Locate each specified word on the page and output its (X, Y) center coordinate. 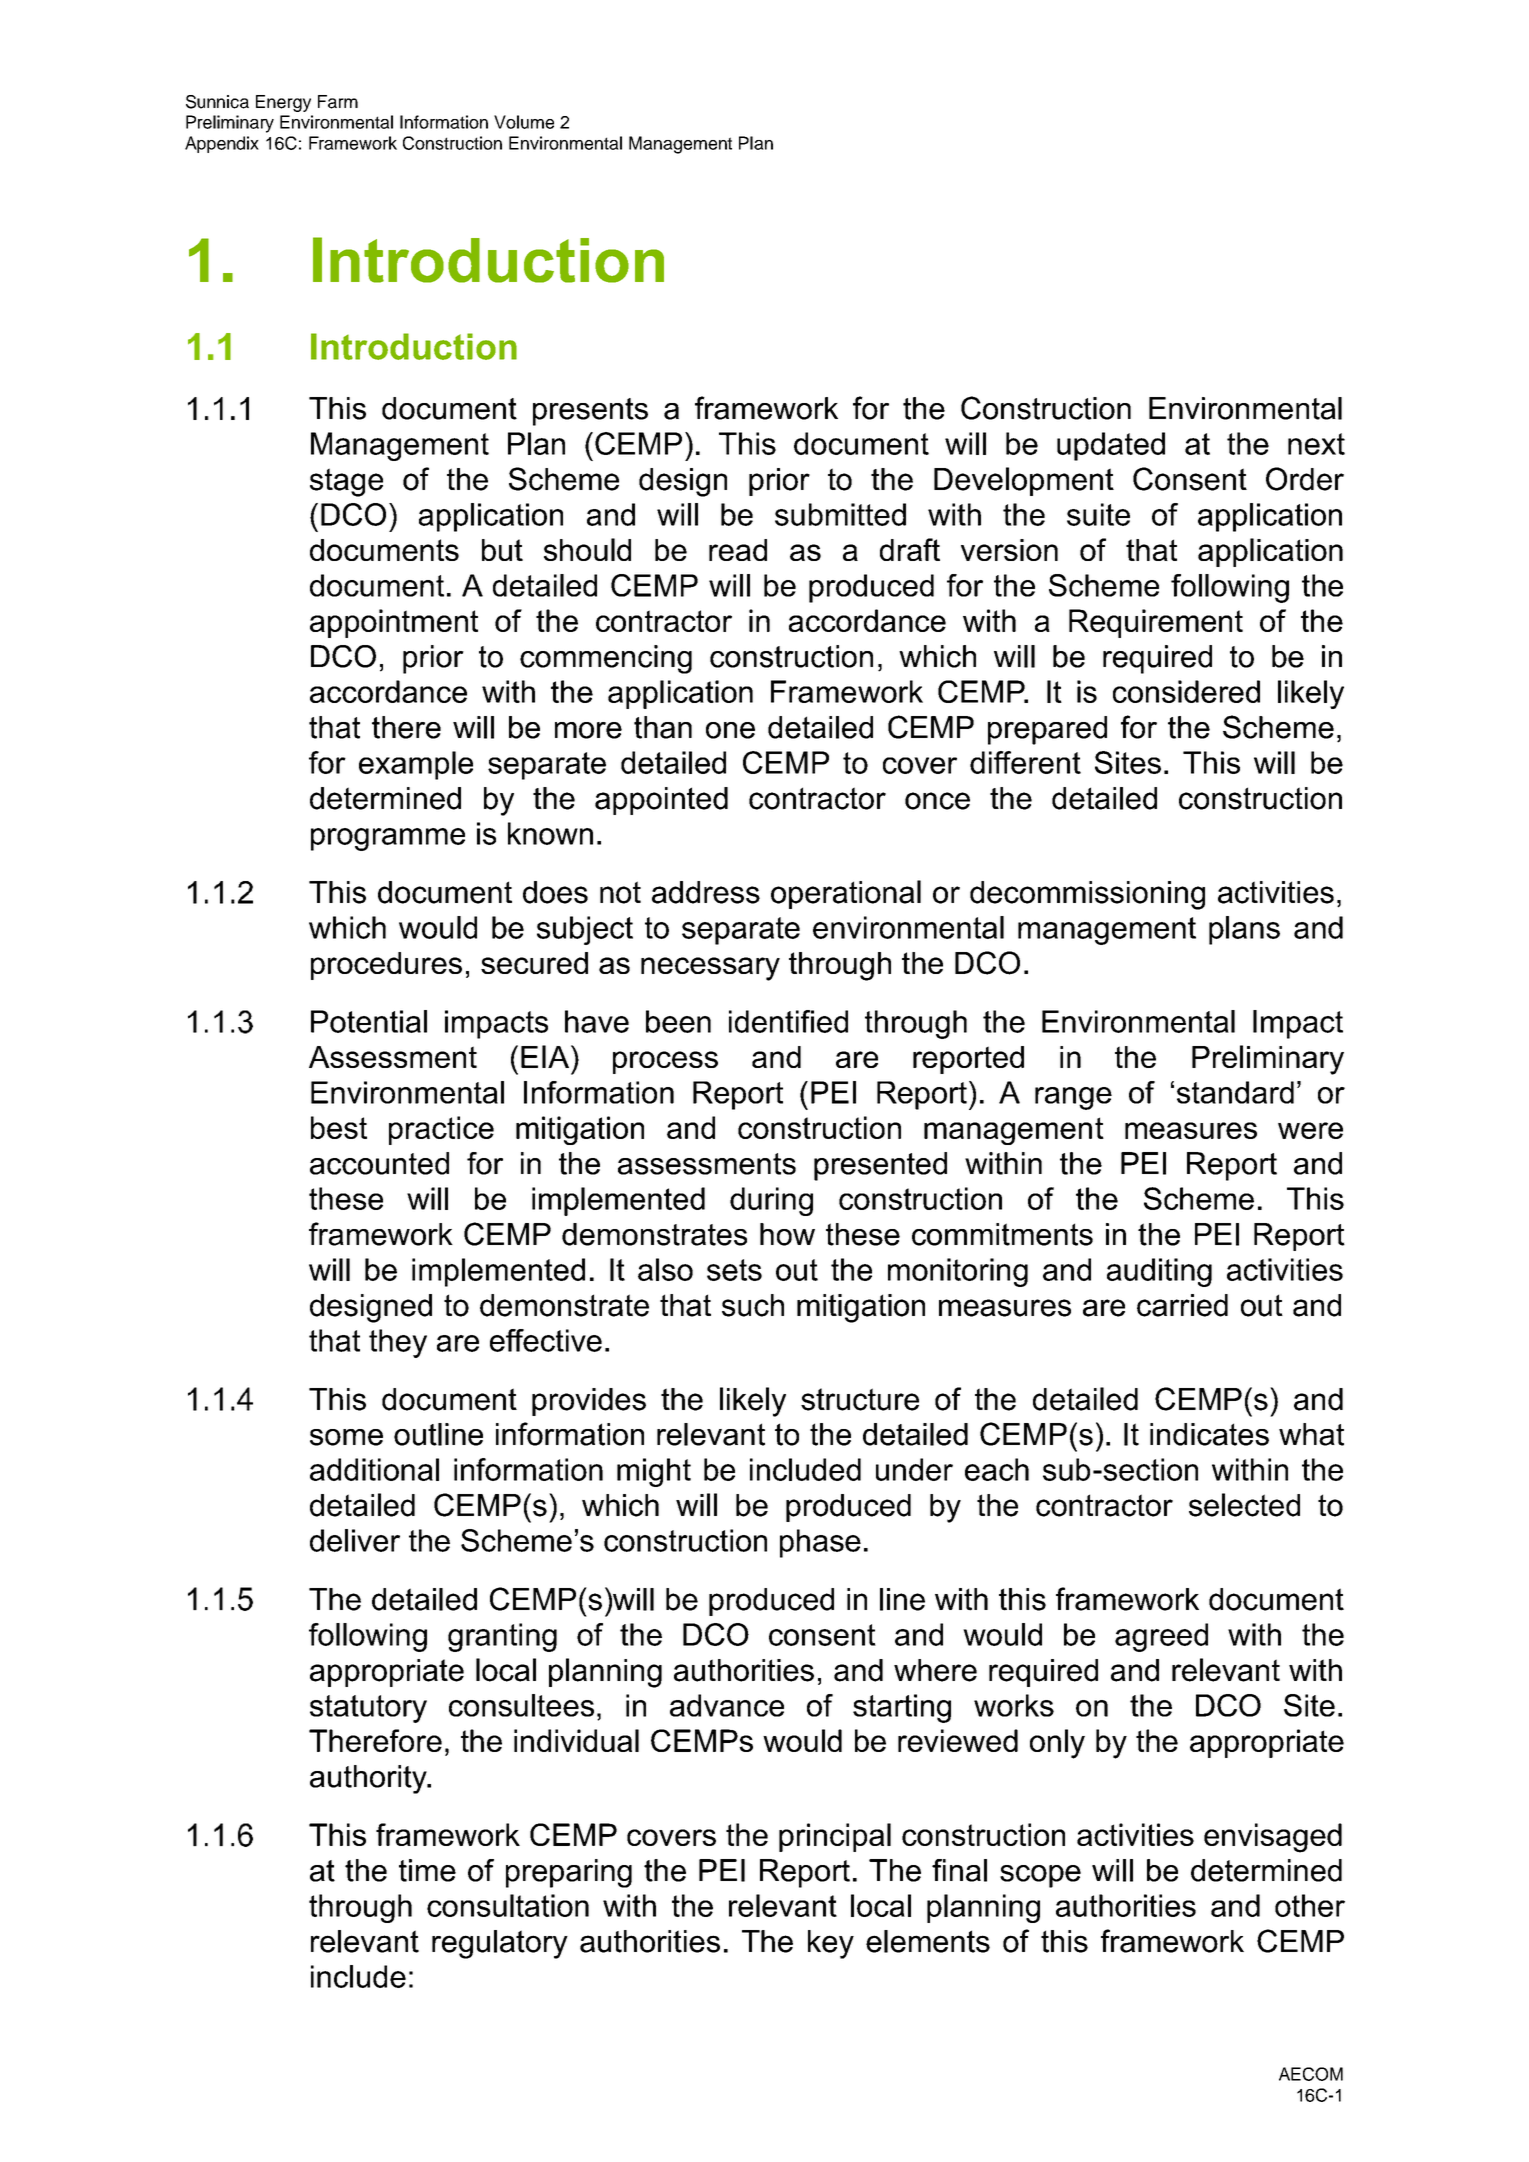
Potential (369, 1021)
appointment (394, 623)
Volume (524, 122)
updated (1111, 446)
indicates (1209, 1434)
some (346, 1437)
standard (1235, 1092)
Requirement (1156, 623)
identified (788, 1021)
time (427, 1870)
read (738, 550)
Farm (338, 102)
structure (860, 1399)
